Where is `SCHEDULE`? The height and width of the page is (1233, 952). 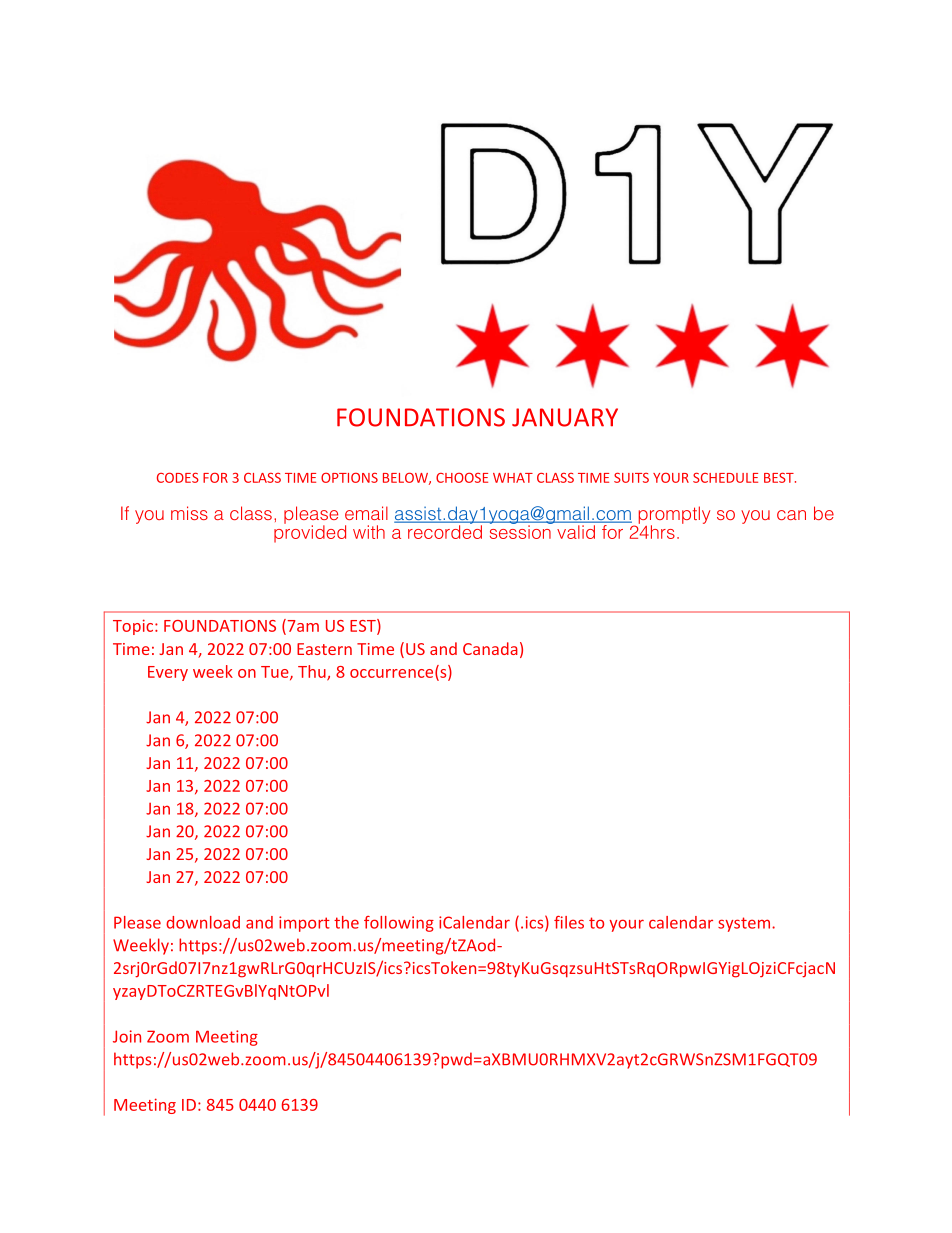
SCHEDULE is located at coordinates (725, 478).
